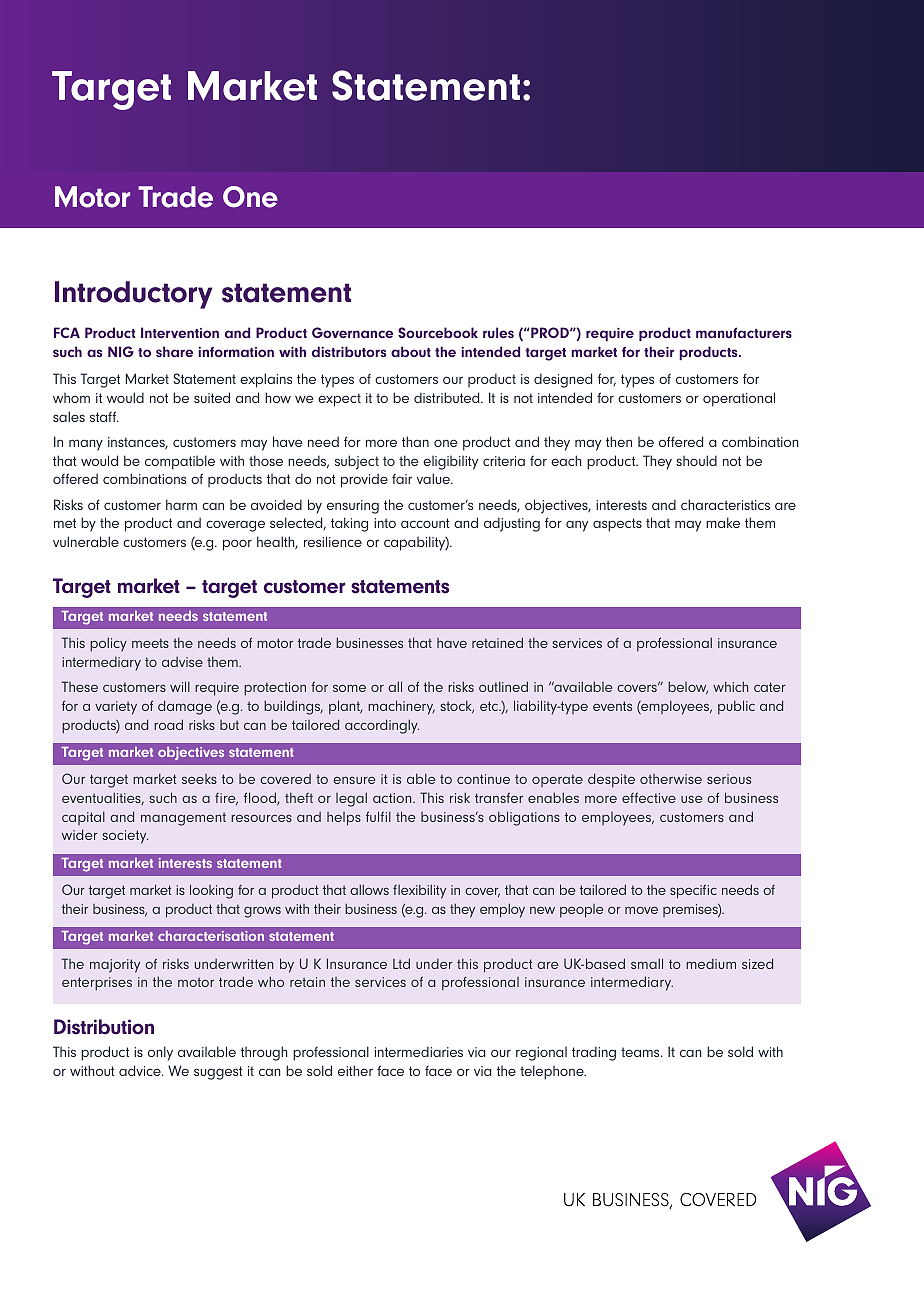 The image size is (924, 1308). What do you see at coordinates (180, 332) in the page?
I see `Intervention` at bounding box center [180, 332].
